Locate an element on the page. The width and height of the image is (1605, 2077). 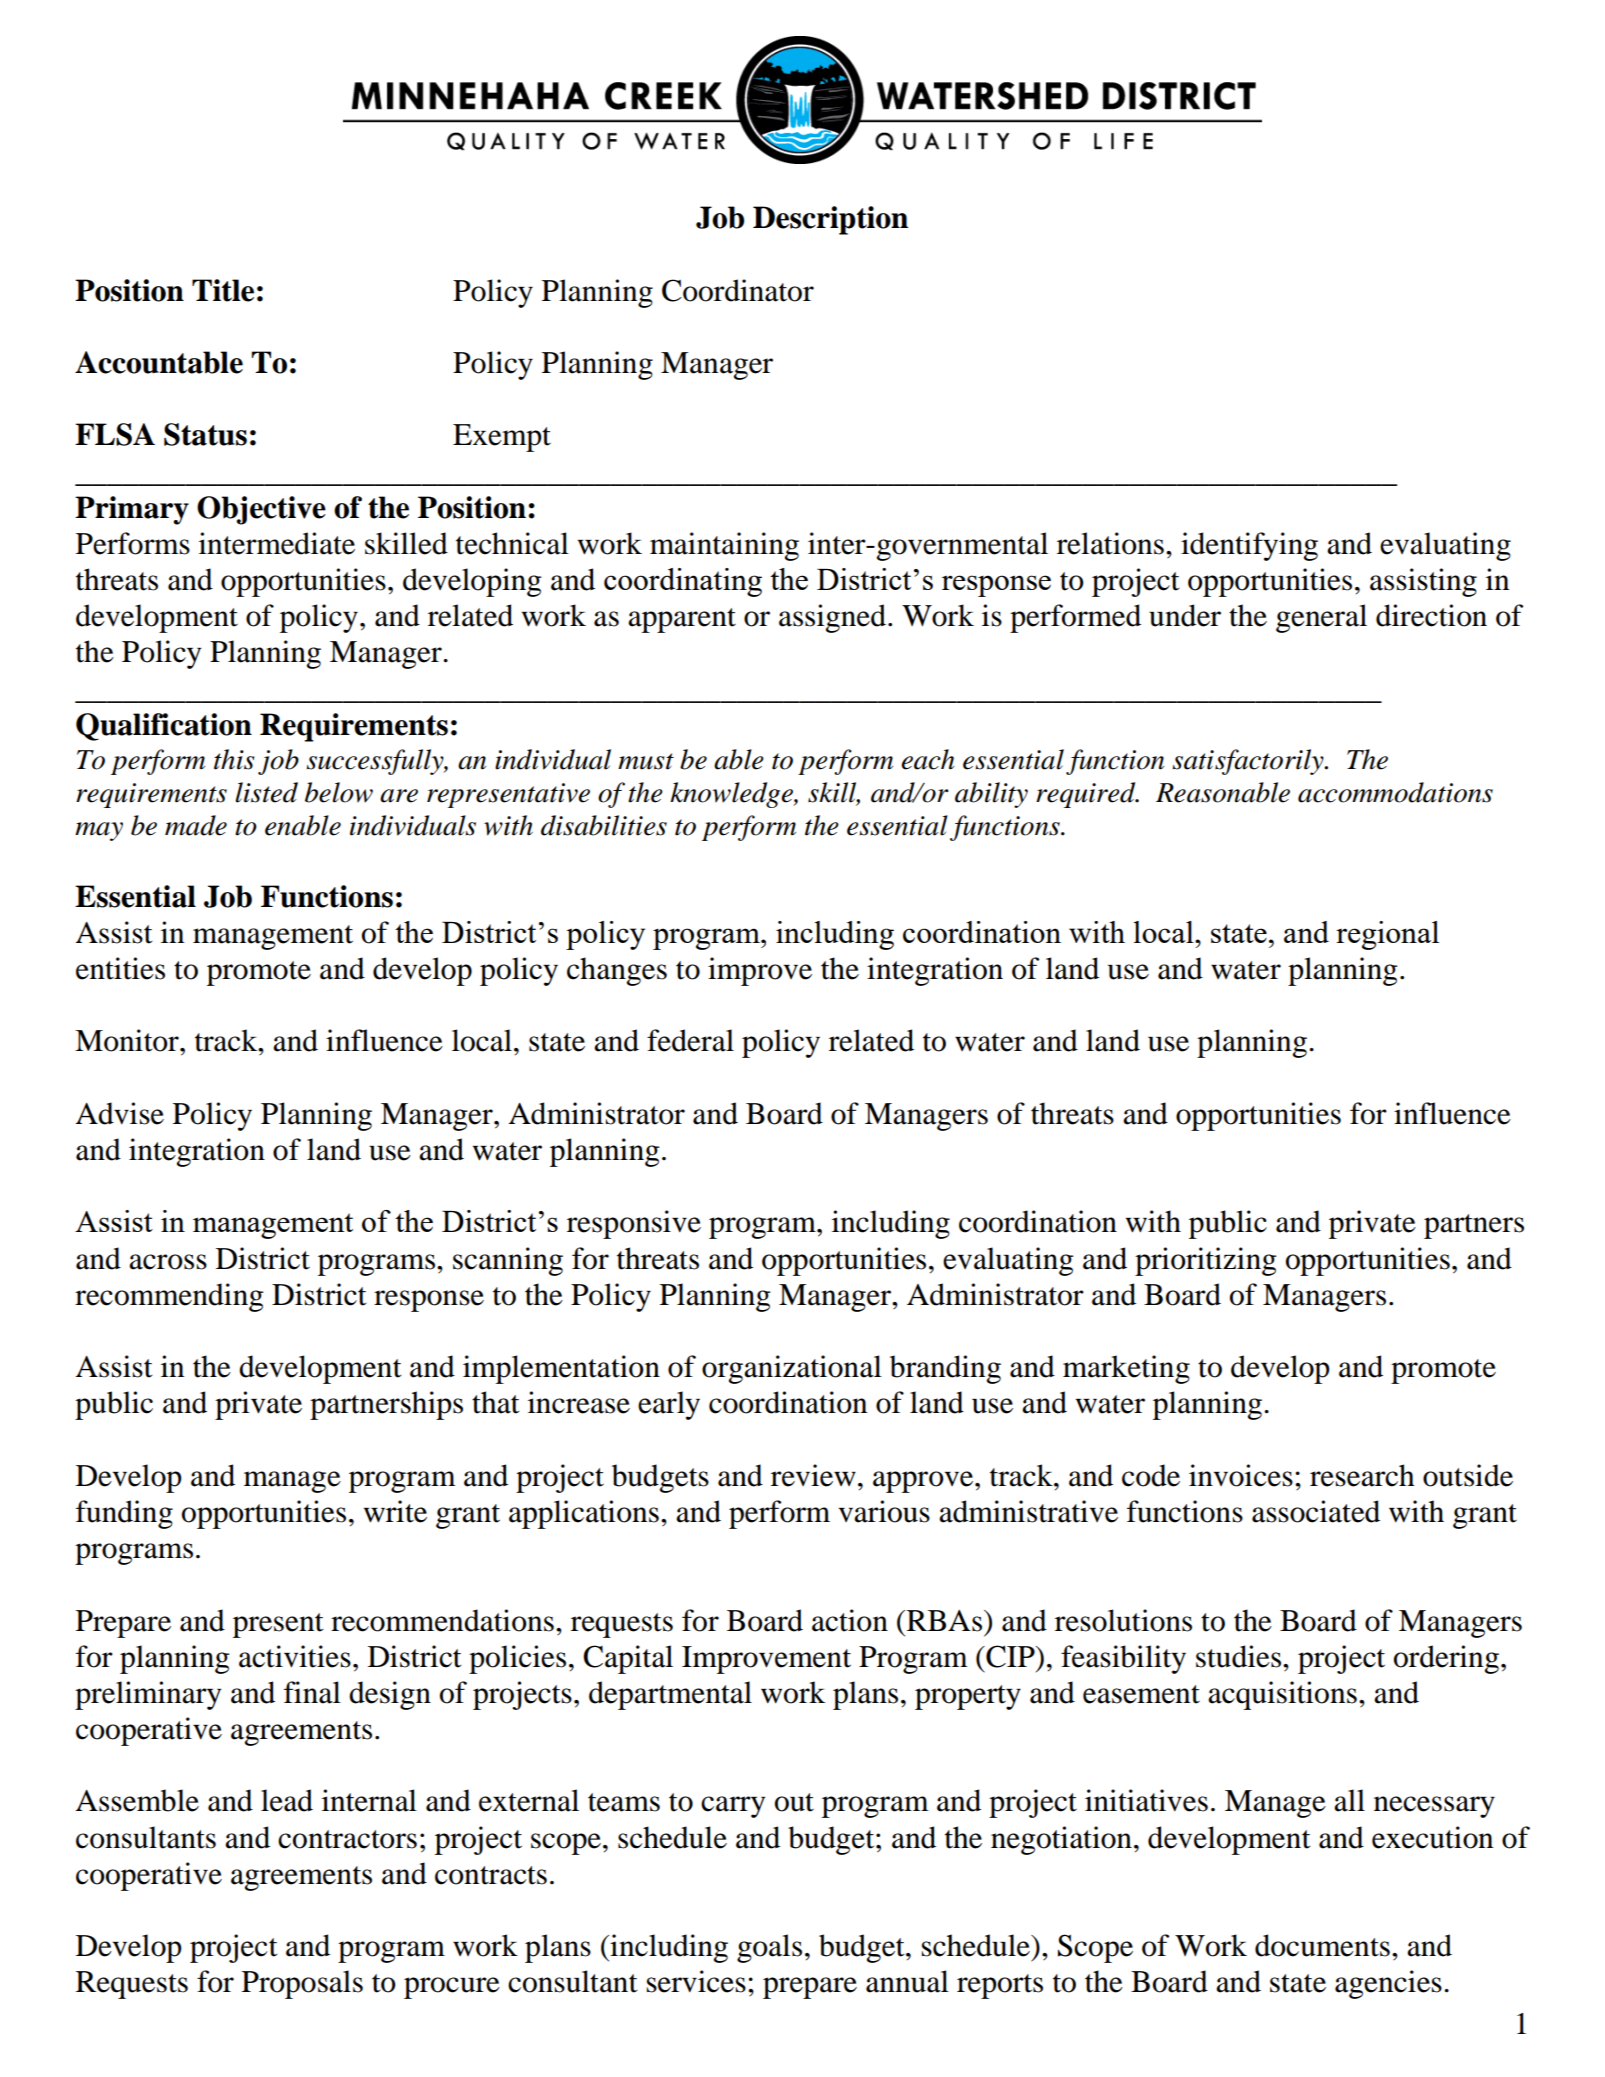
Advise is located at coordinates (120, 1113).
